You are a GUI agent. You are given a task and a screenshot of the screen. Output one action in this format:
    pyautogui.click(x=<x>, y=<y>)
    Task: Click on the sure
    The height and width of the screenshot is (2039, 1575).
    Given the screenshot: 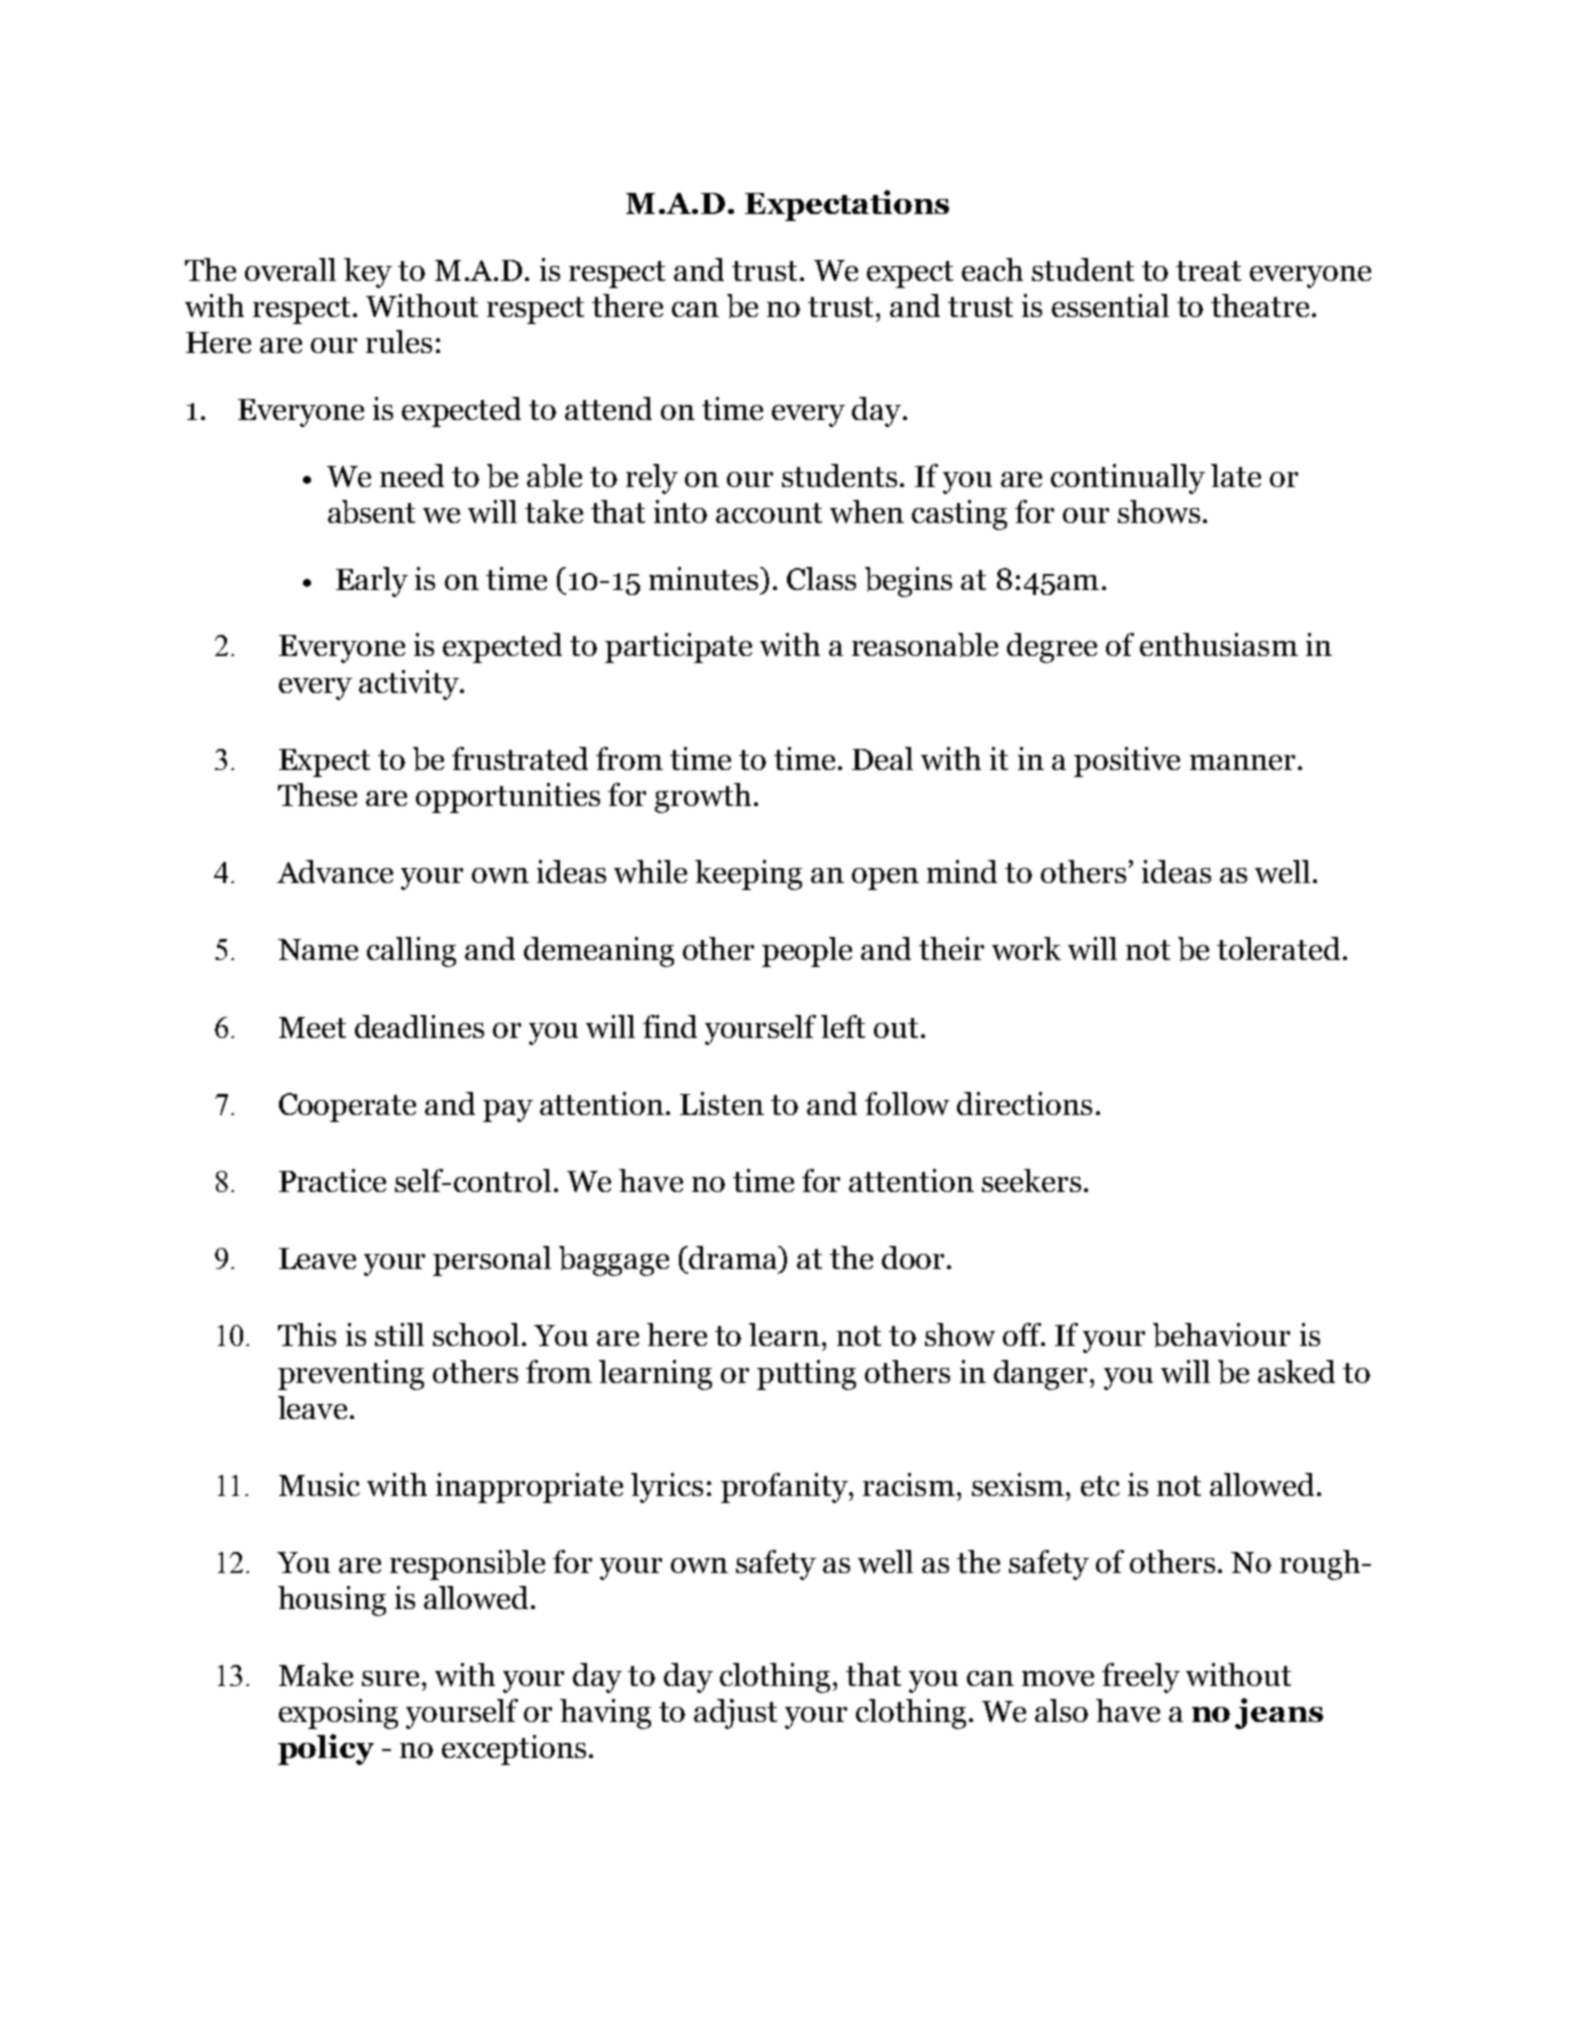 What is the action you would take?
    pyautogui.click(x=390, y=1678)
